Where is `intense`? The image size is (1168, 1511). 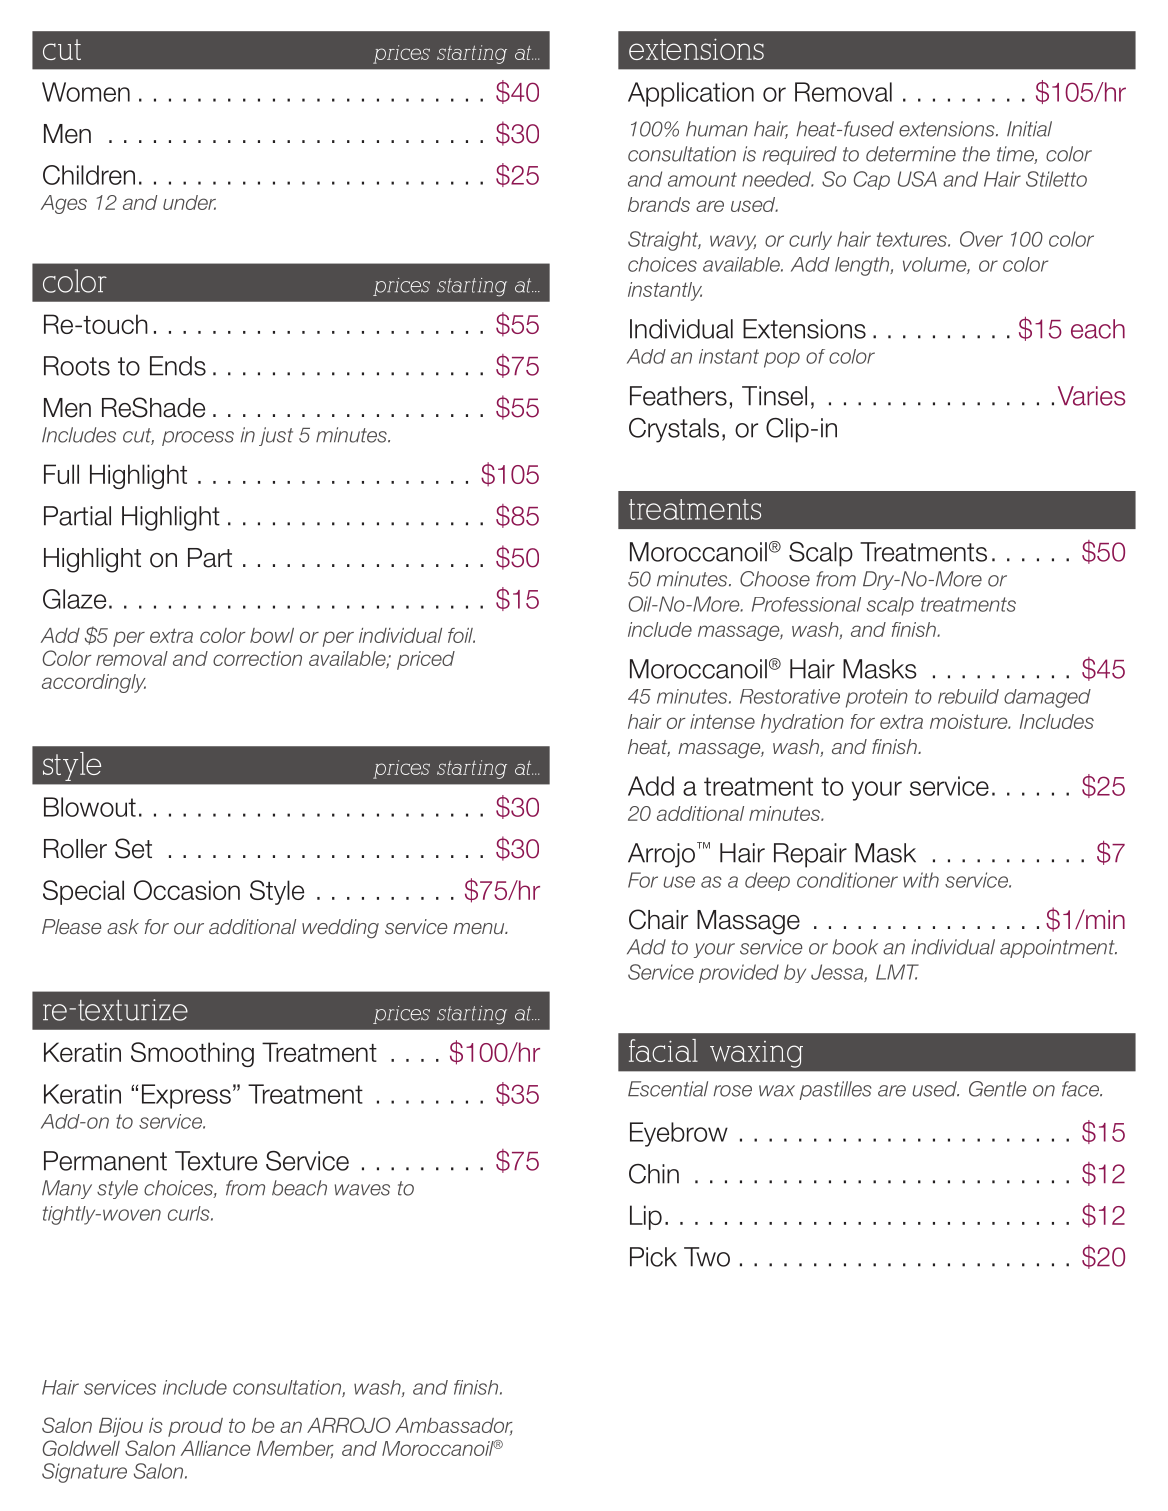
intense is located at coordinates (722, 721).
